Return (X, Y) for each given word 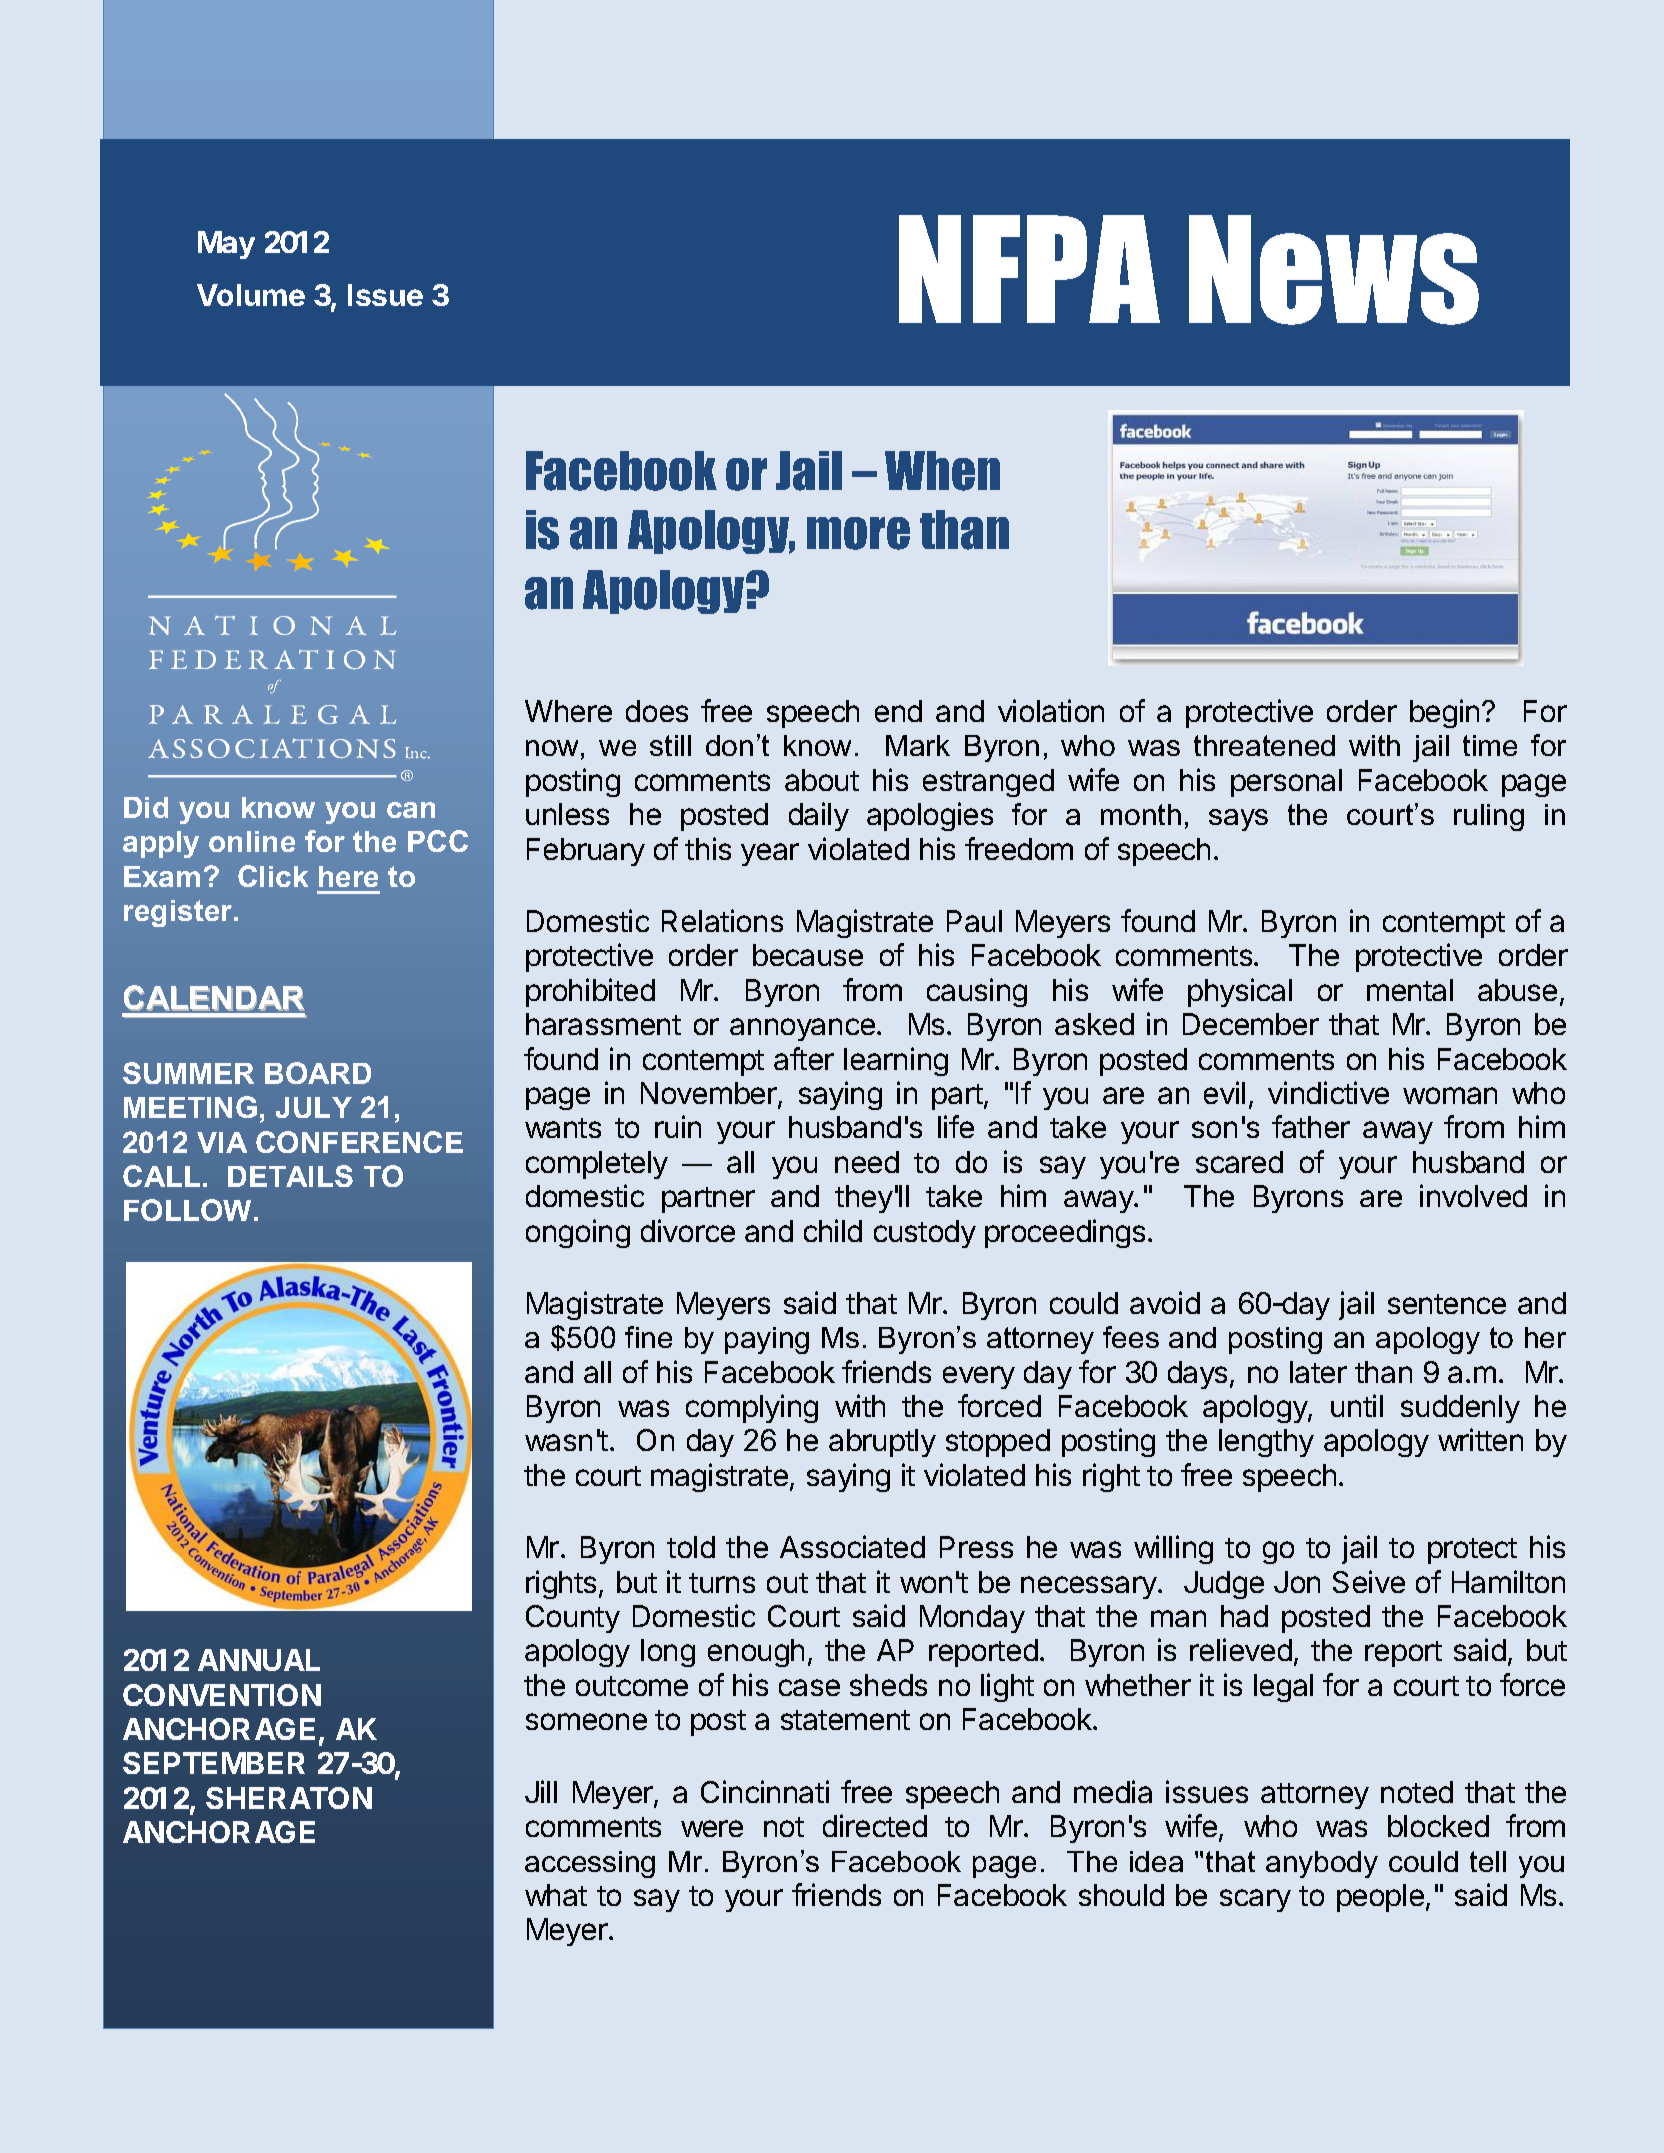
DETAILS (290, 1176)
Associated (852, 1546)
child (833, 1230)
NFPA (1029, 269)
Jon (1297, 1582)
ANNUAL (259, 1660)
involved (1473, 1195)
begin (1444, 713)
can (411, 810)
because (808, 955)
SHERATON (289, 1798)
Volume (251, 295)
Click (273, 876)
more (858, 533)
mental (1410, 990)
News (1334, 270)
